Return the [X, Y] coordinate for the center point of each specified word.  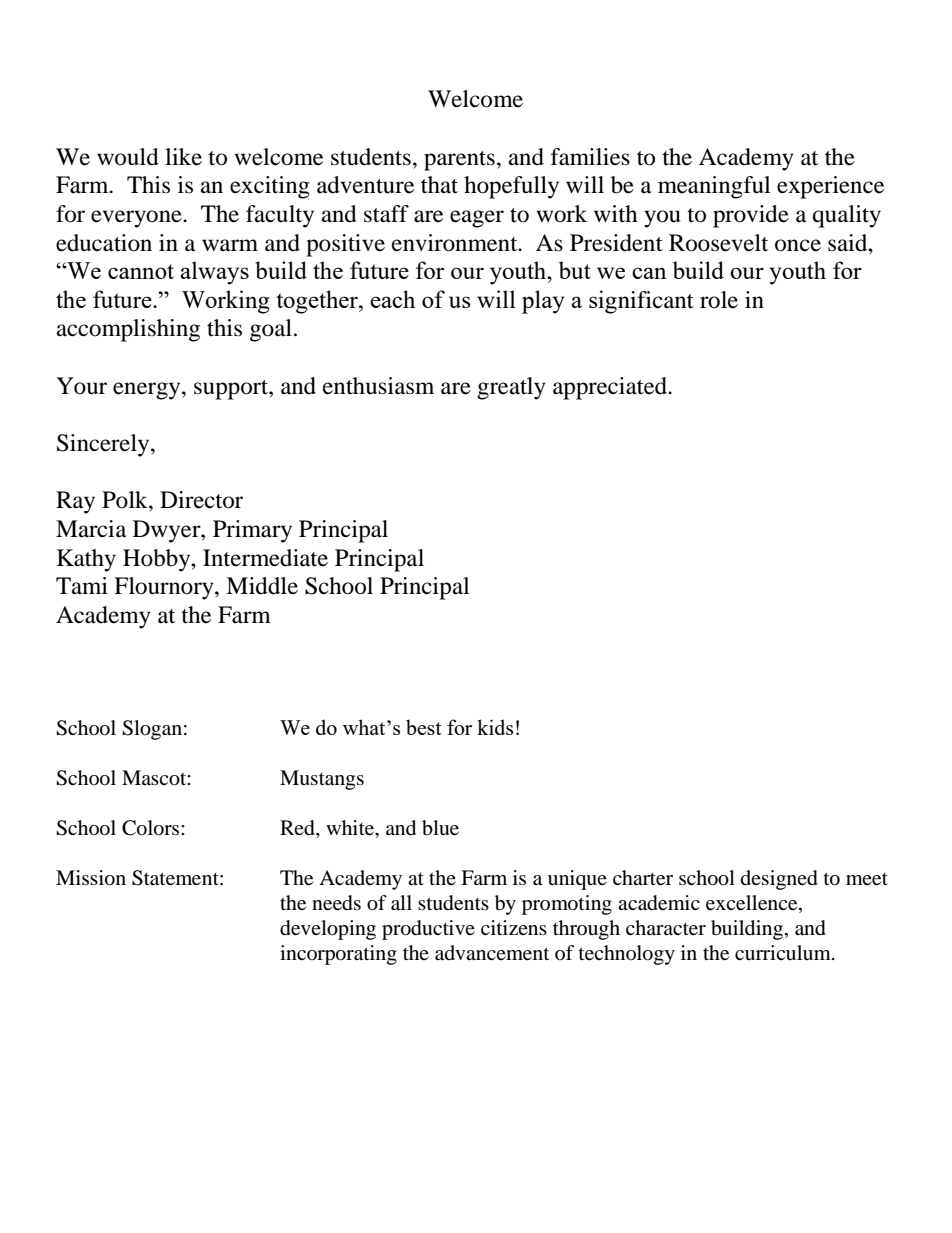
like [183, 157]
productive [428, 930]
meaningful [714, 187]
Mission [91, 878]
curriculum [784, 952]
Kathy [86, 560]
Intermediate [265, 558]
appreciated [611, 388]
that [439, 185]
